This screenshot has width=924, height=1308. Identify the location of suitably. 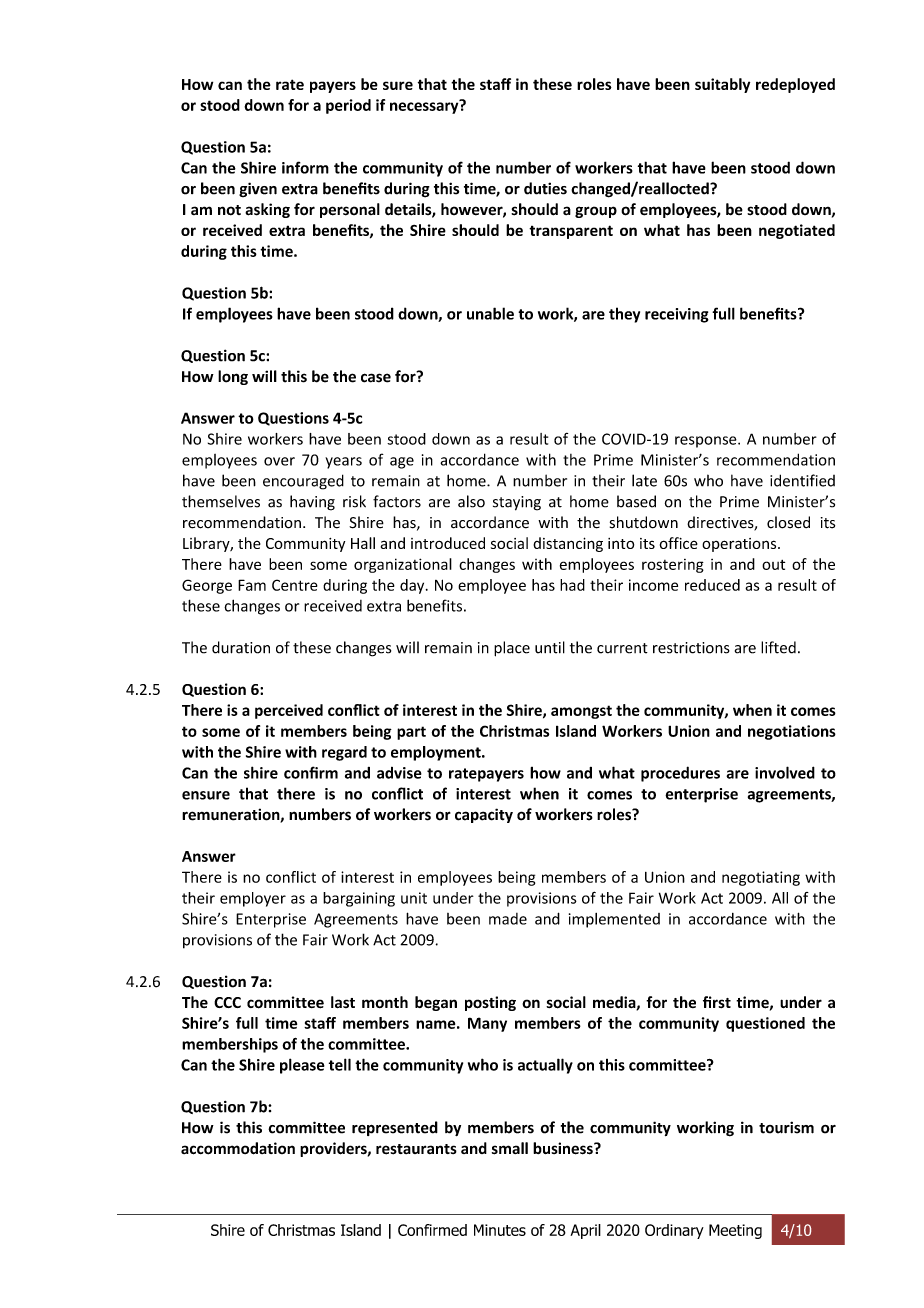
(722, 85).
